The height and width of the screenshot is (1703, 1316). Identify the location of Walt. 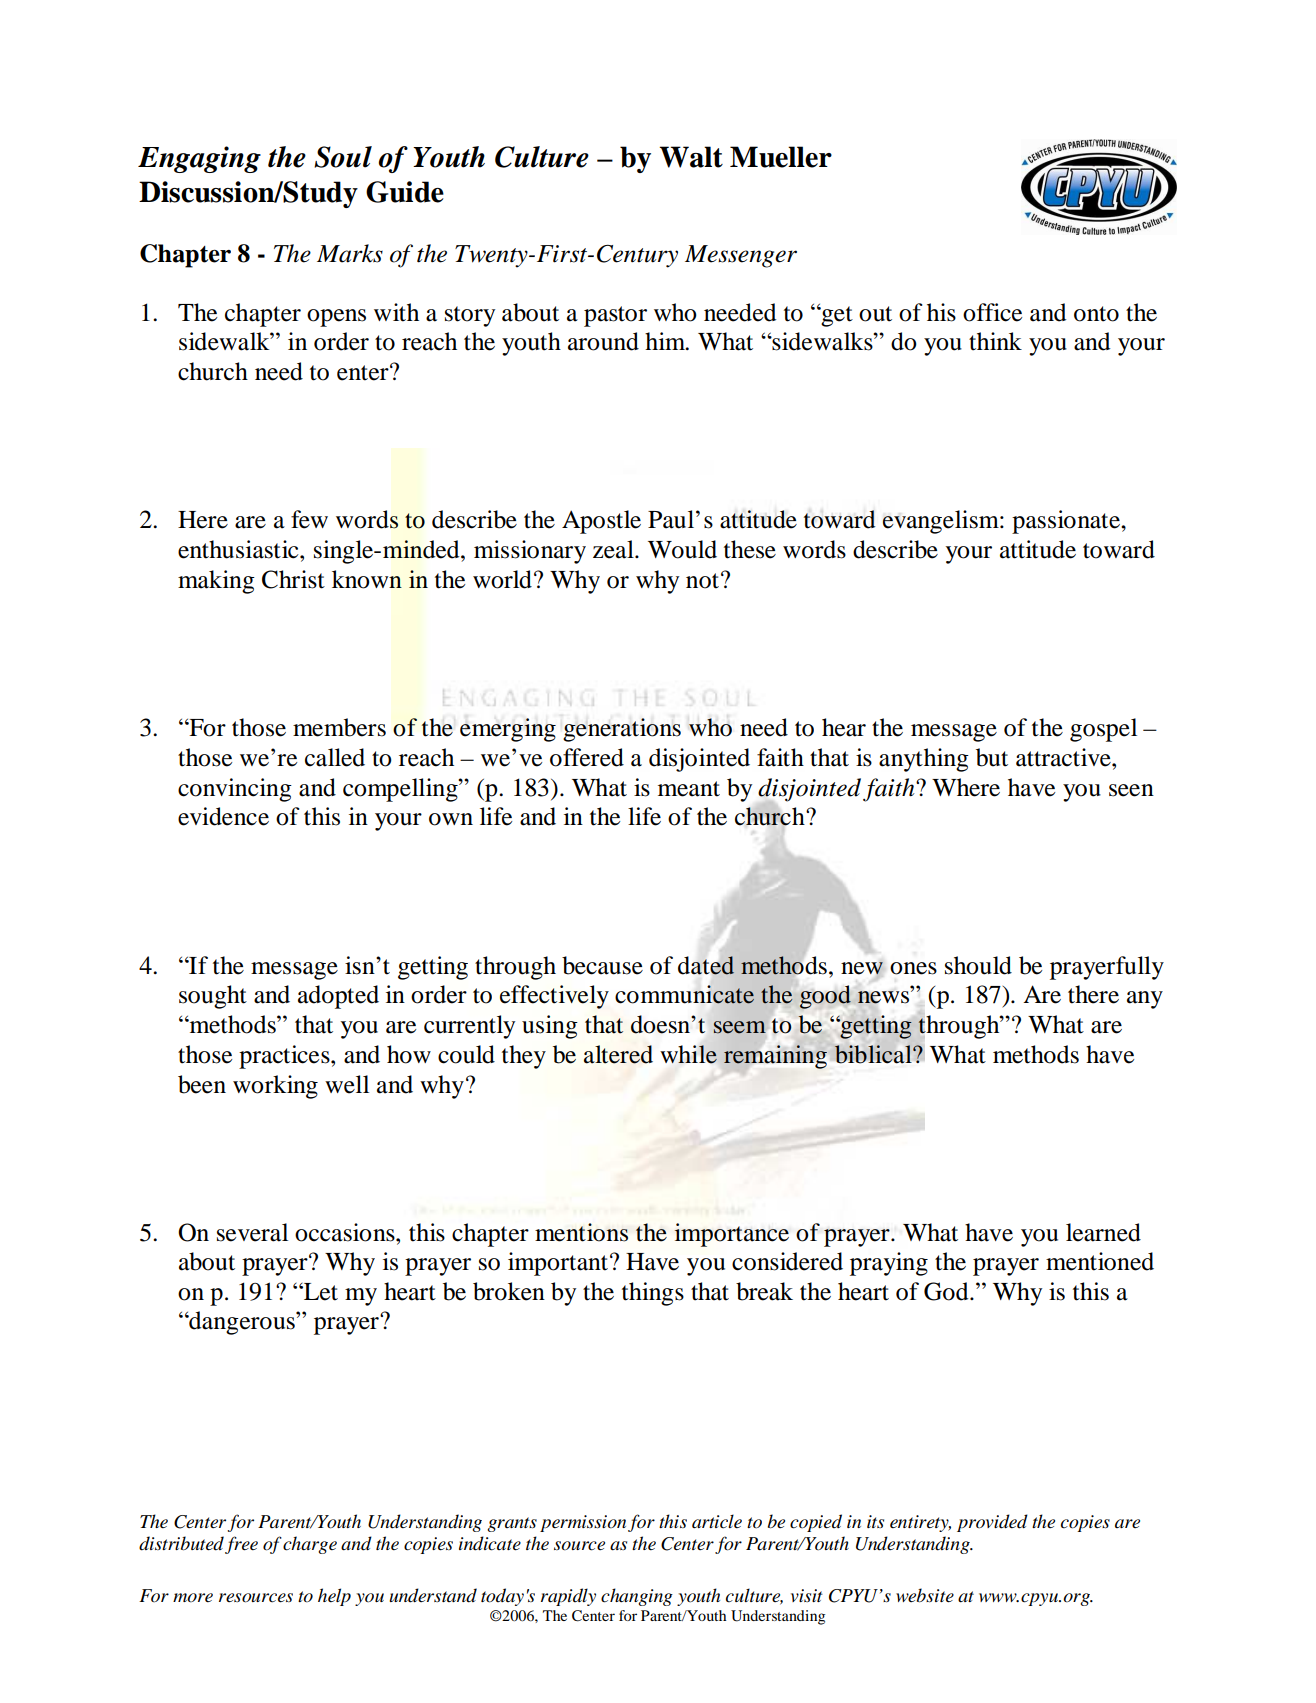
(691, 157).
